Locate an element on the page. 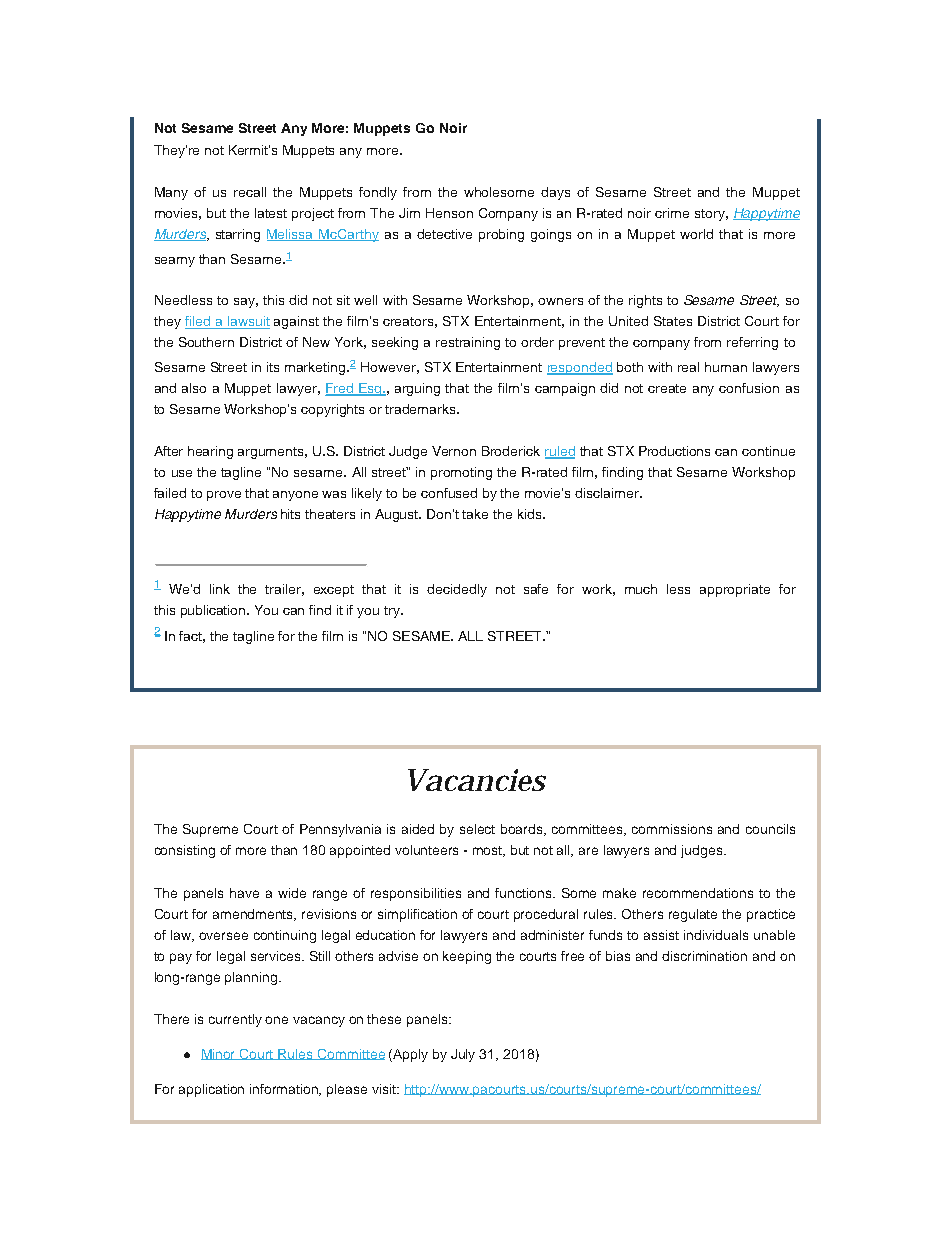 This document has height=1233, width=952. commissions is located at coordinates (672, 829).
